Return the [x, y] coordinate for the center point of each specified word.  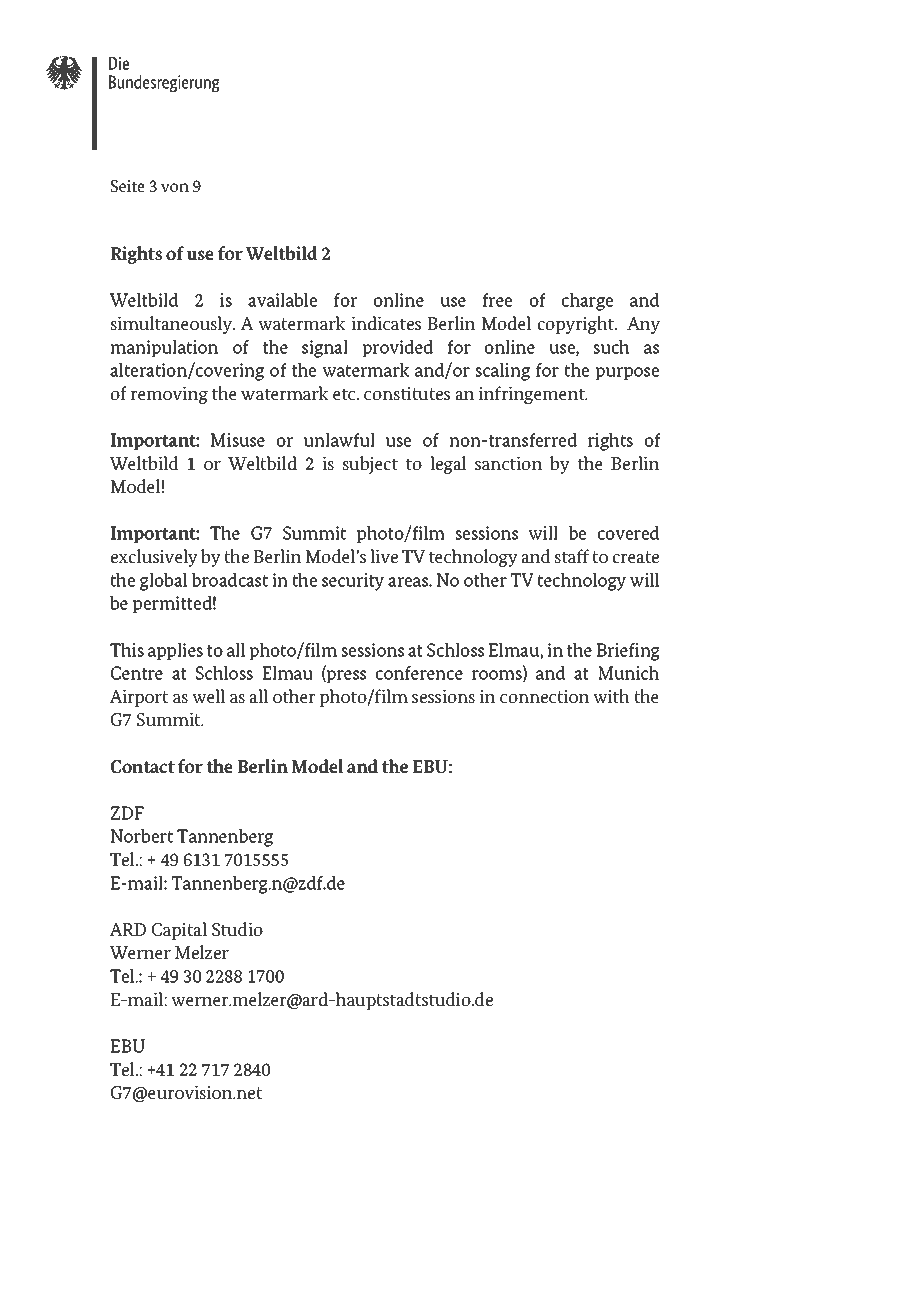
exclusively [154, 558]
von [175, 187]
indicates [386, 323]
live [384, 556]
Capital [179, 931]
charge [587, 302]
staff [572, 556]
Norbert [142, 836]
